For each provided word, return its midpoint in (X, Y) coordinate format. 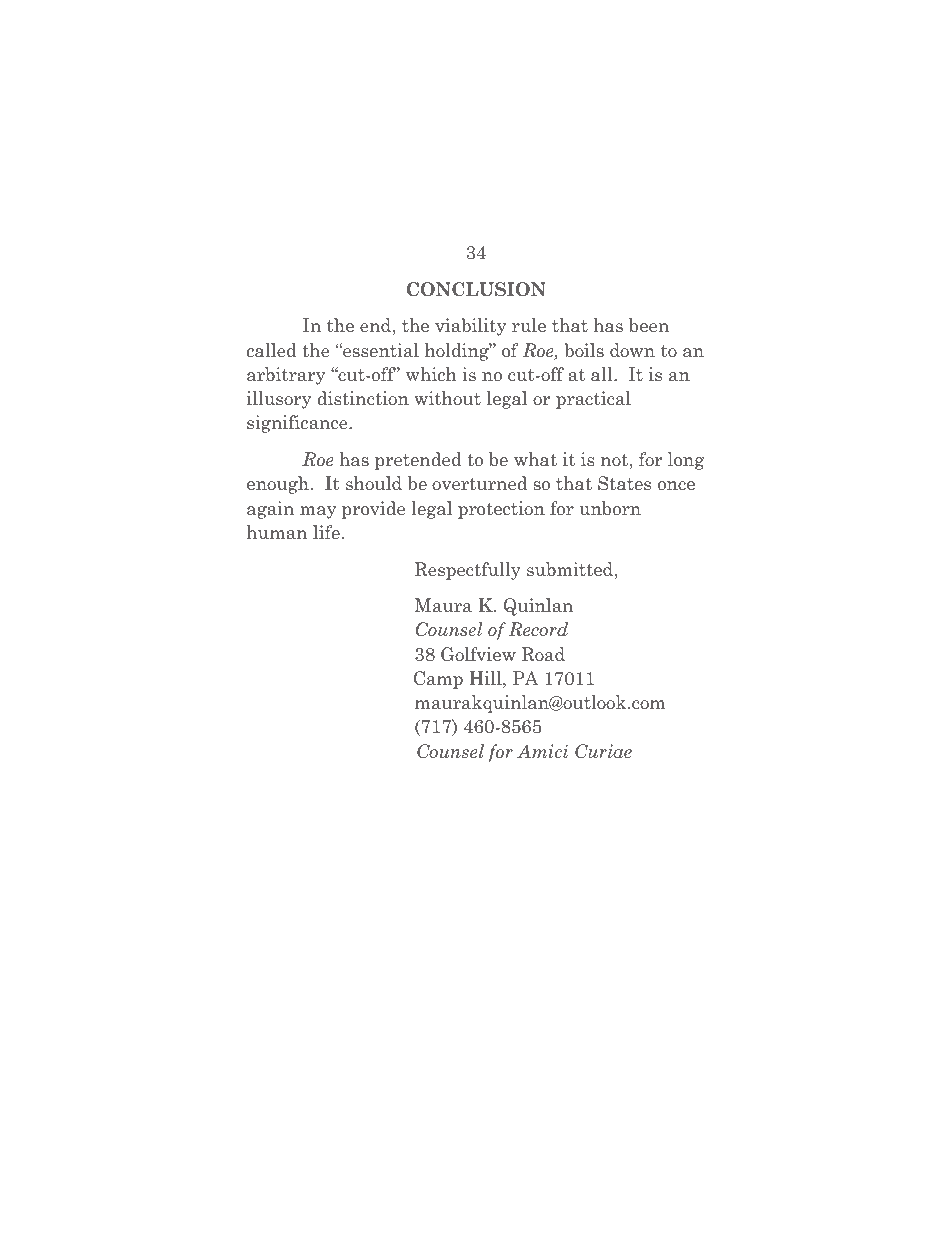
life (326, 532)
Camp (438, 680)
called (272, 350)
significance (298, 424)
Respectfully (468, 571)
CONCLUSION (476, 289)
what (535, 459)
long (686, 461)
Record (538, 629)
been (649, 325)
